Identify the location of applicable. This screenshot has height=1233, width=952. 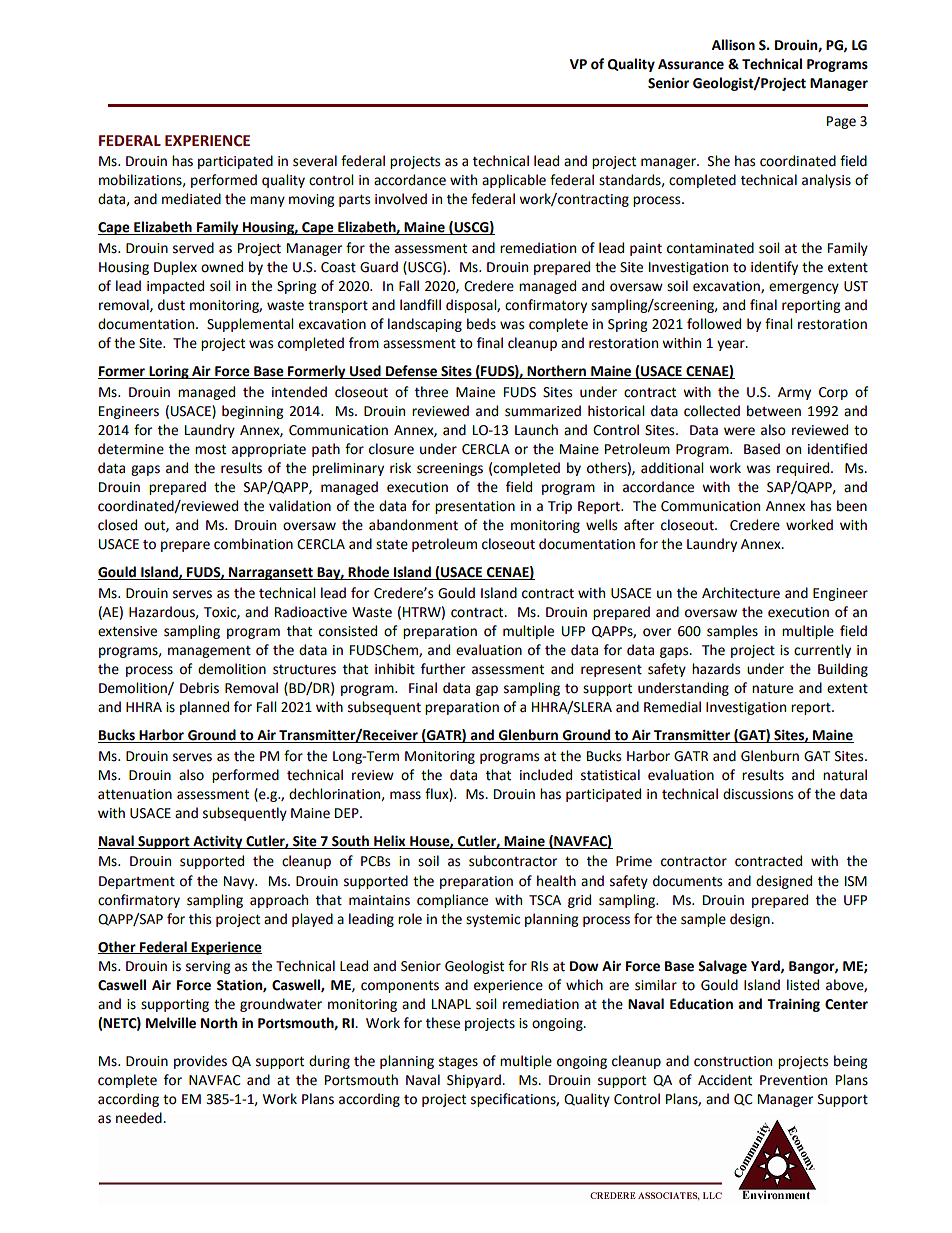
(514, 181).
